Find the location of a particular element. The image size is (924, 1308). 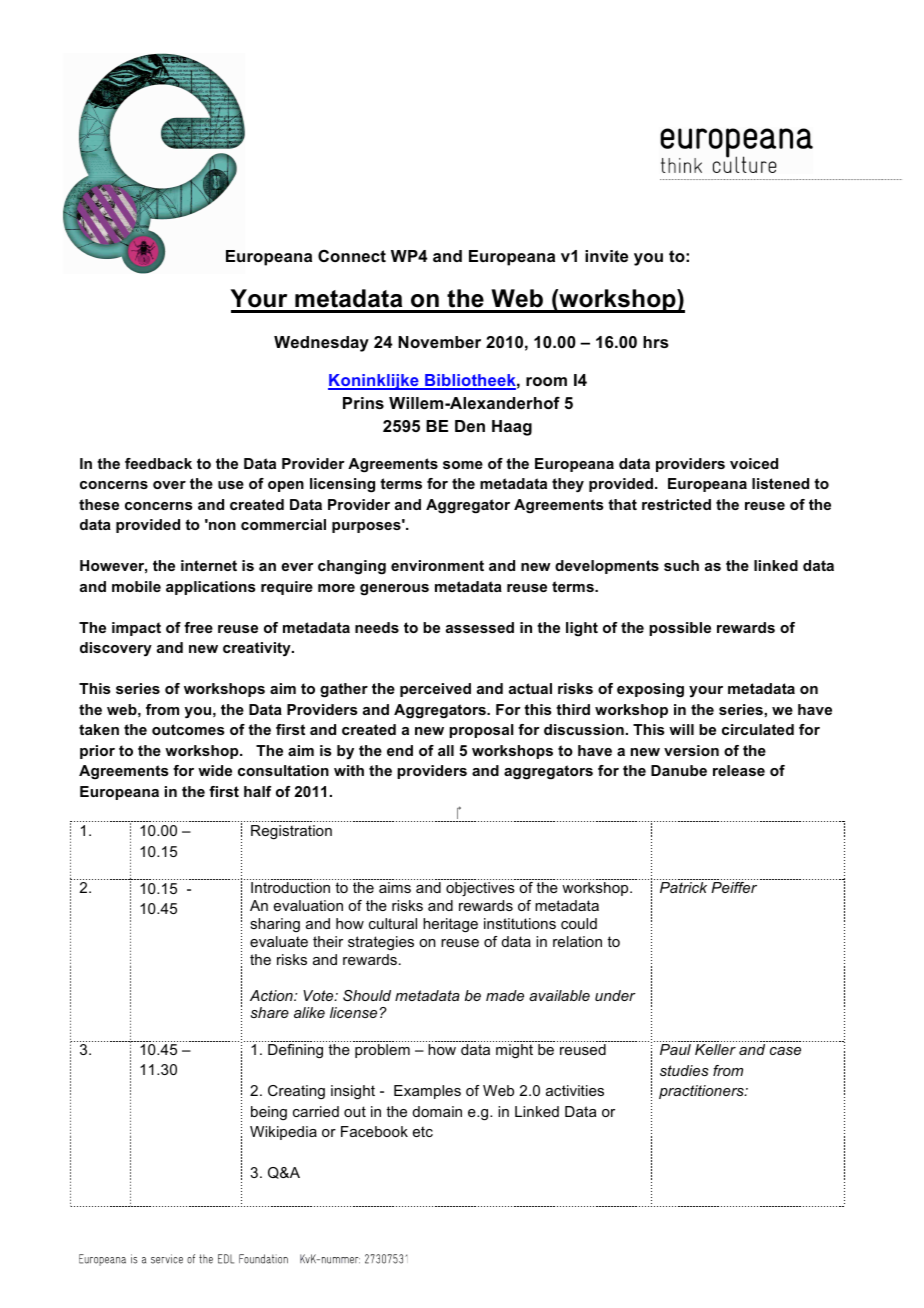

Wednesday is located at coordinates (321, 344).
